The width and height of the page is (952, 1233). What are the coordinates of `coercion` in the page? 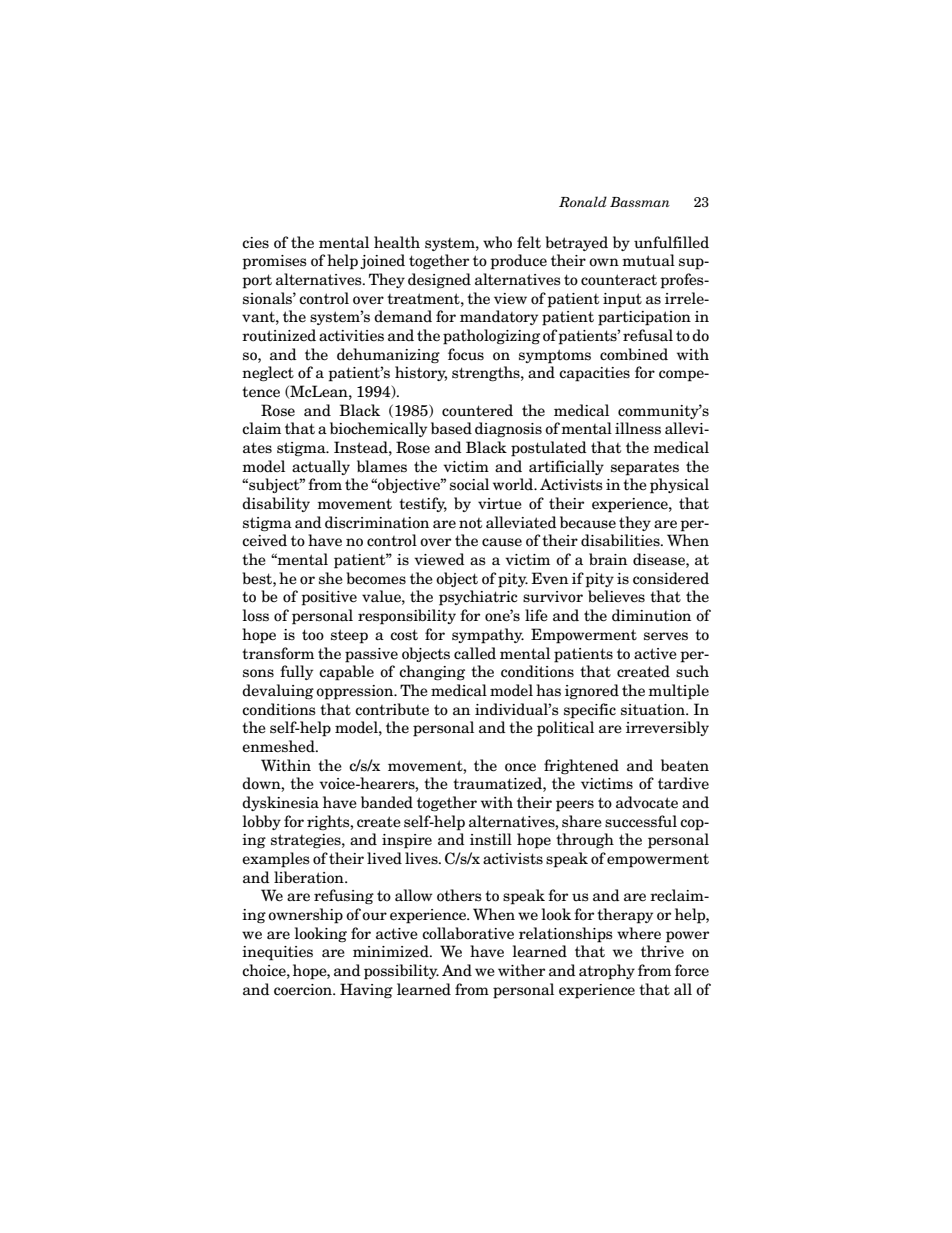 It's located at (304, 990).
